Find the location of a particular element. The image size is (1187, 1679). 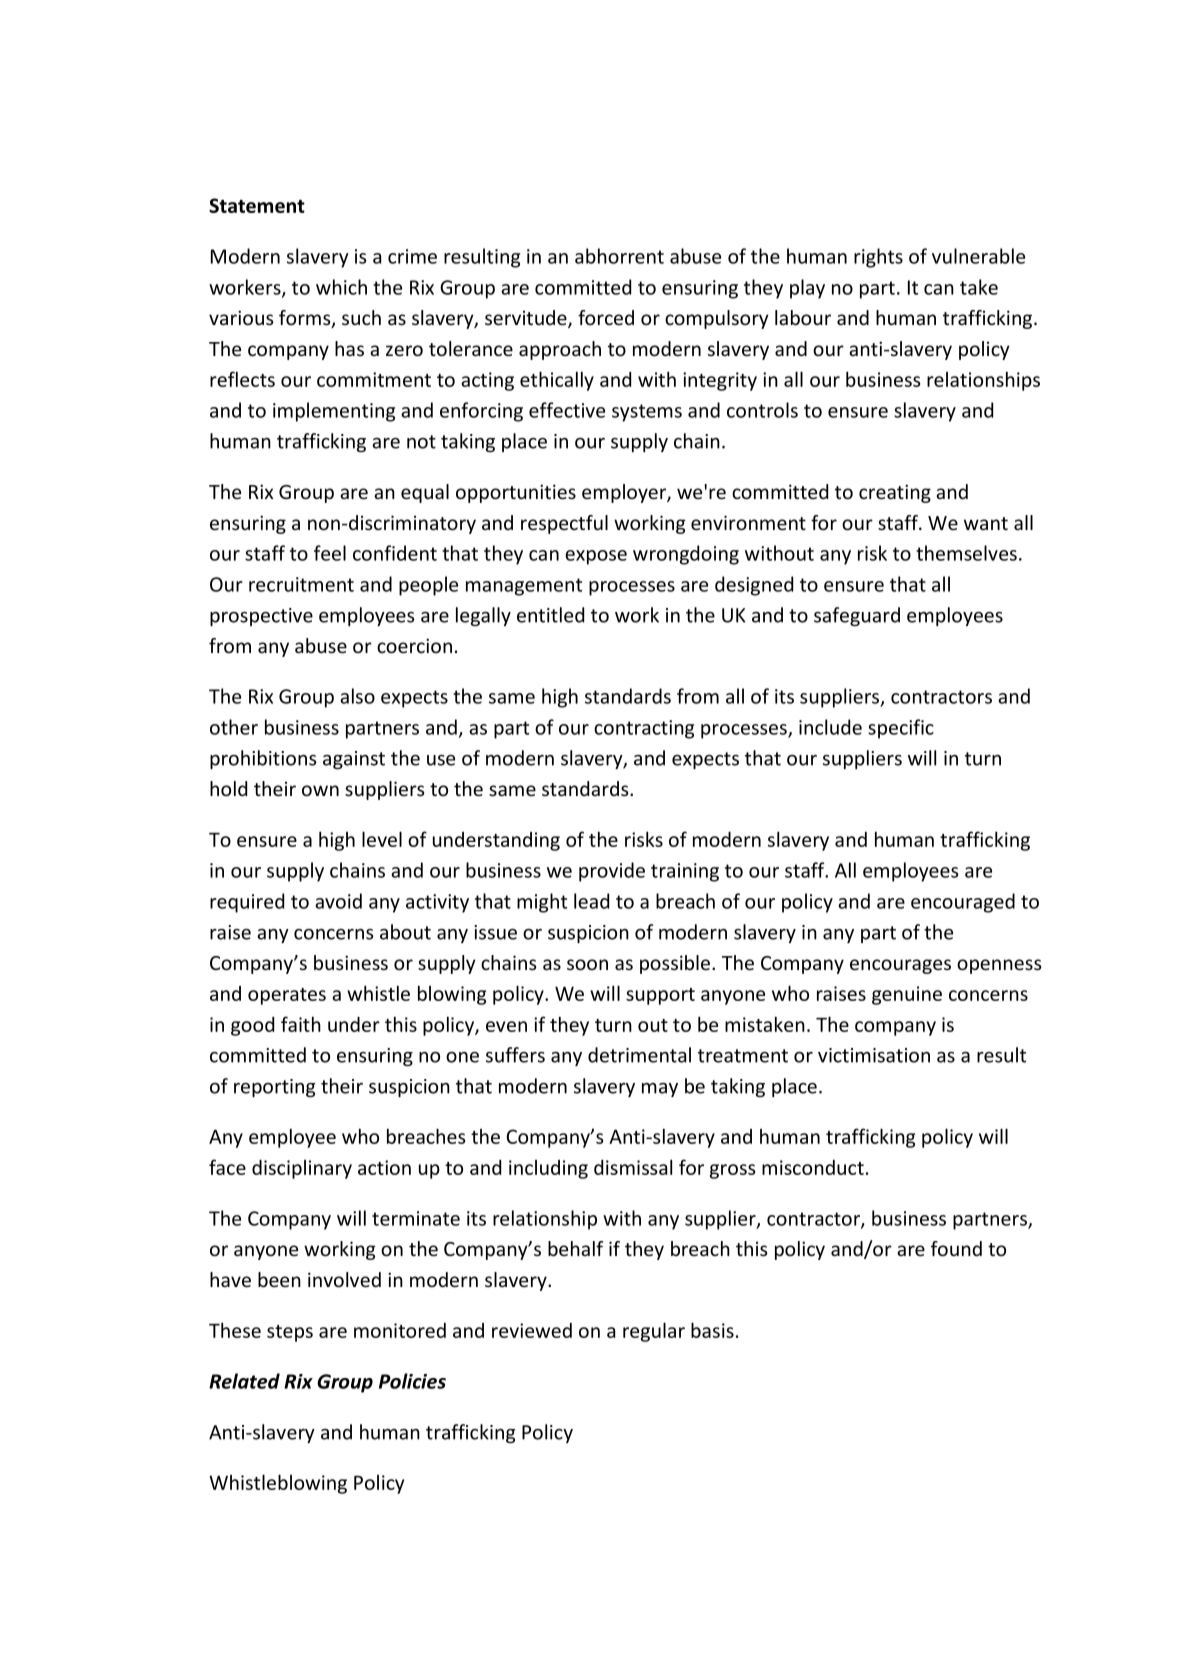

provide is located at coordinates (612, 872).
